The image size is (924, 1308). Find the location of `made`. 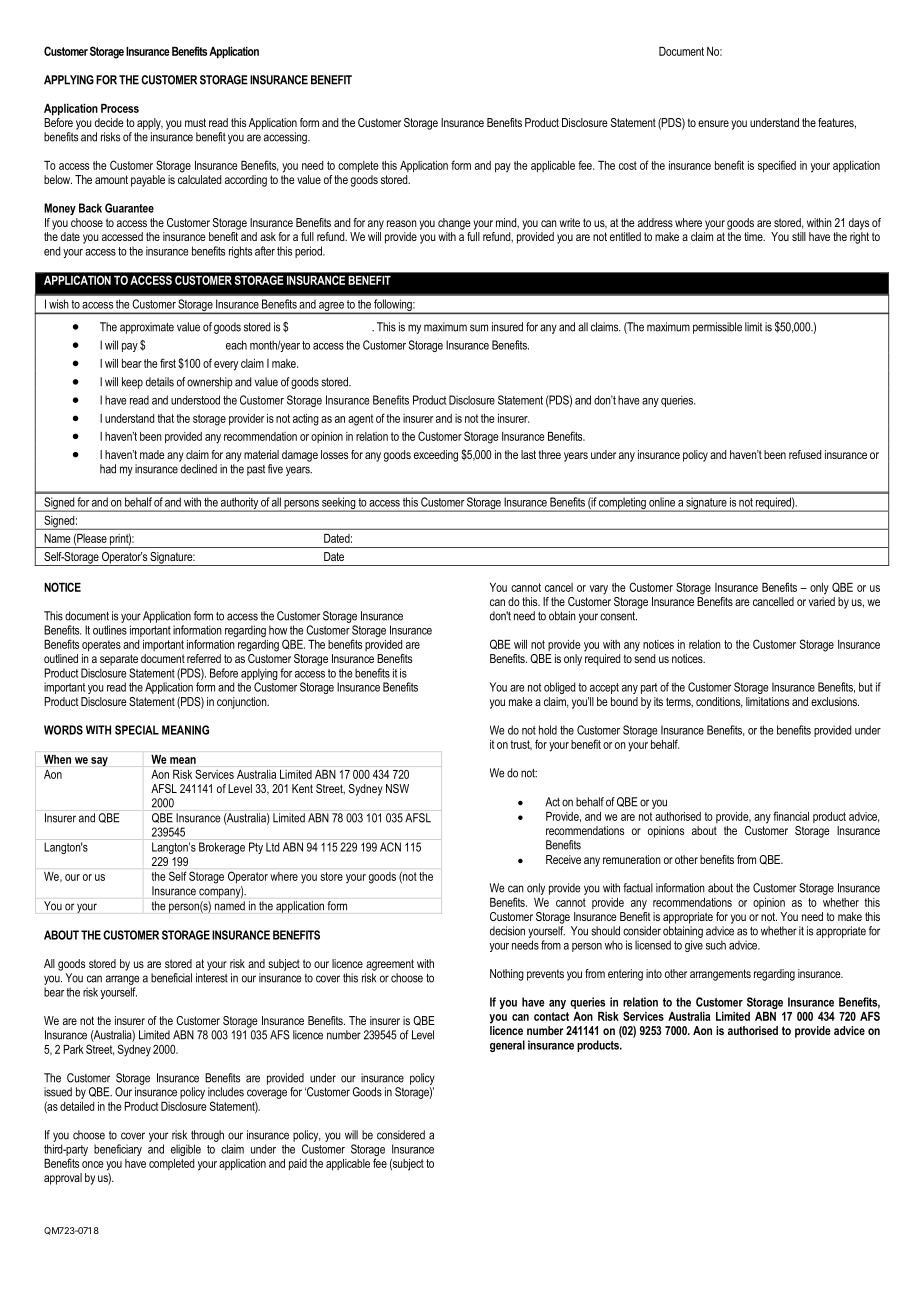

made is located at coordinates (152, 454).
